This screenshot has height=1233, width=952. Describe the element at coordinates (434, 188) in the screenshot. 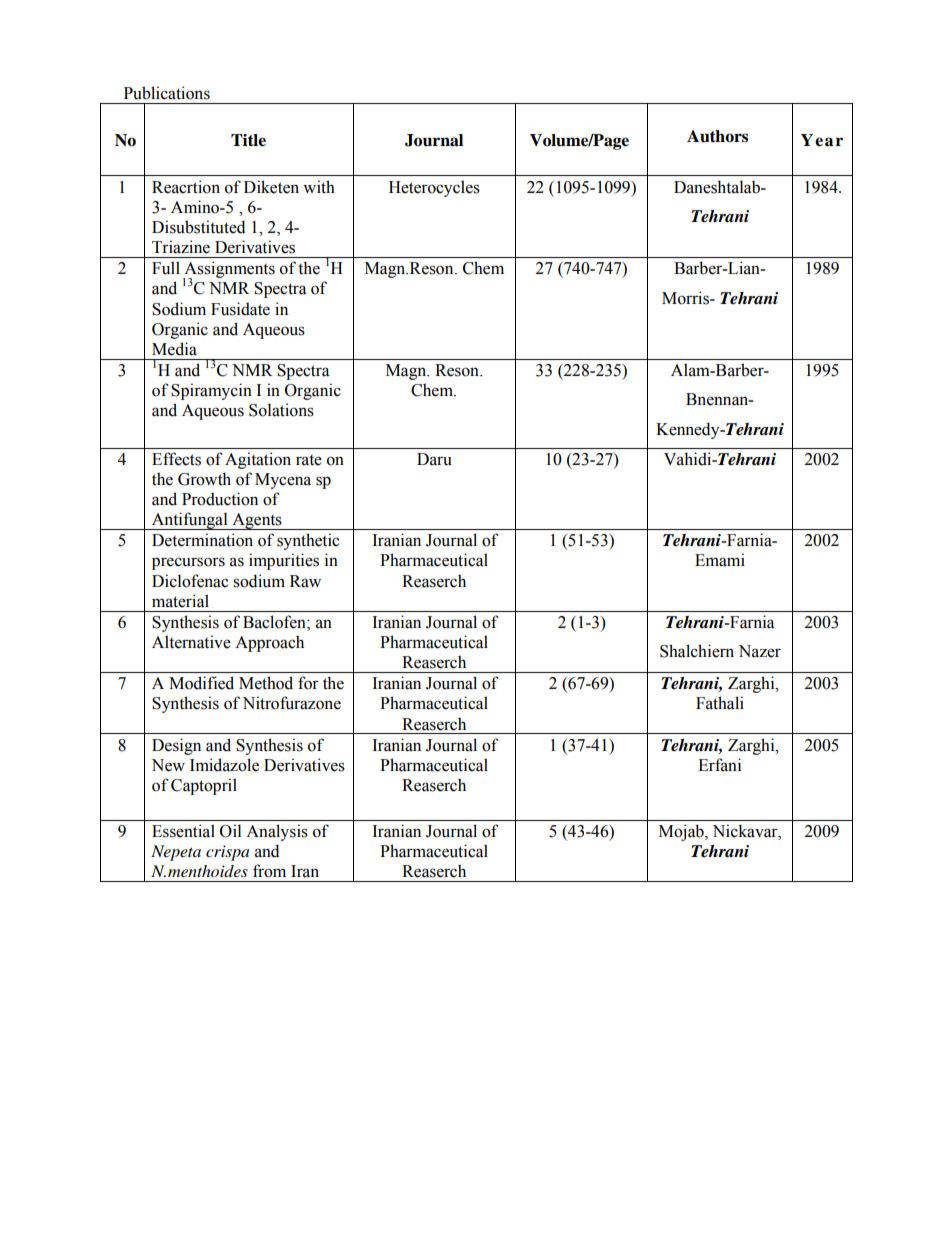

I see `Heterocycles` at that location.
